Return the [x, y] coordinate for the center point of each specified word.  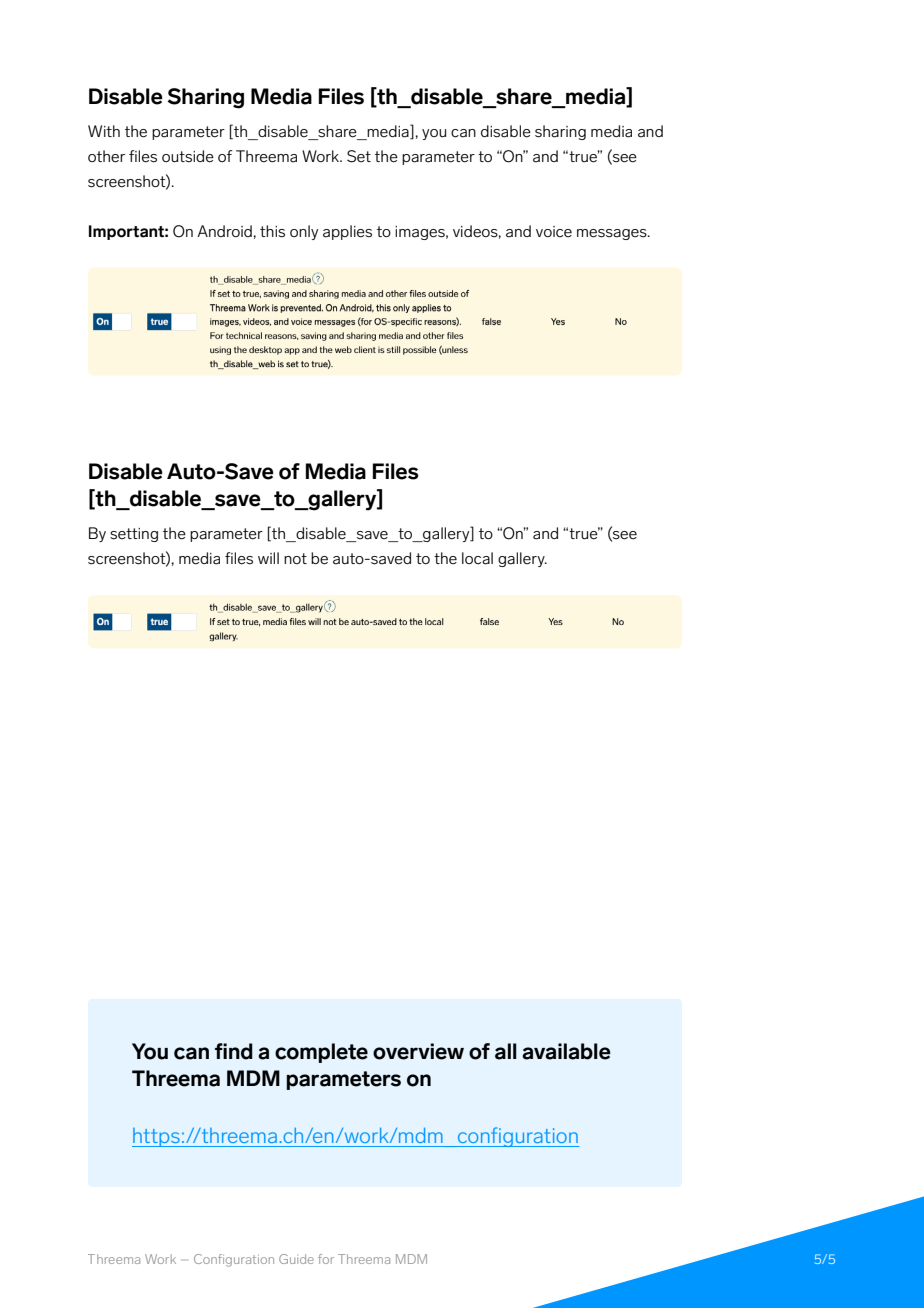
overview [418, 1051]
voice [554, 232]
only [304, 232]
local [477, 558]
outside [188, 156]
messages [613, 234]
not [295, 558]
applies [347, 232]
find [234, 1051]
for [326, 1259]
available [566, 1051]
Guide [296, 1259]
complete [321, 1053]
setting [134, 535]
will [268, 558]
